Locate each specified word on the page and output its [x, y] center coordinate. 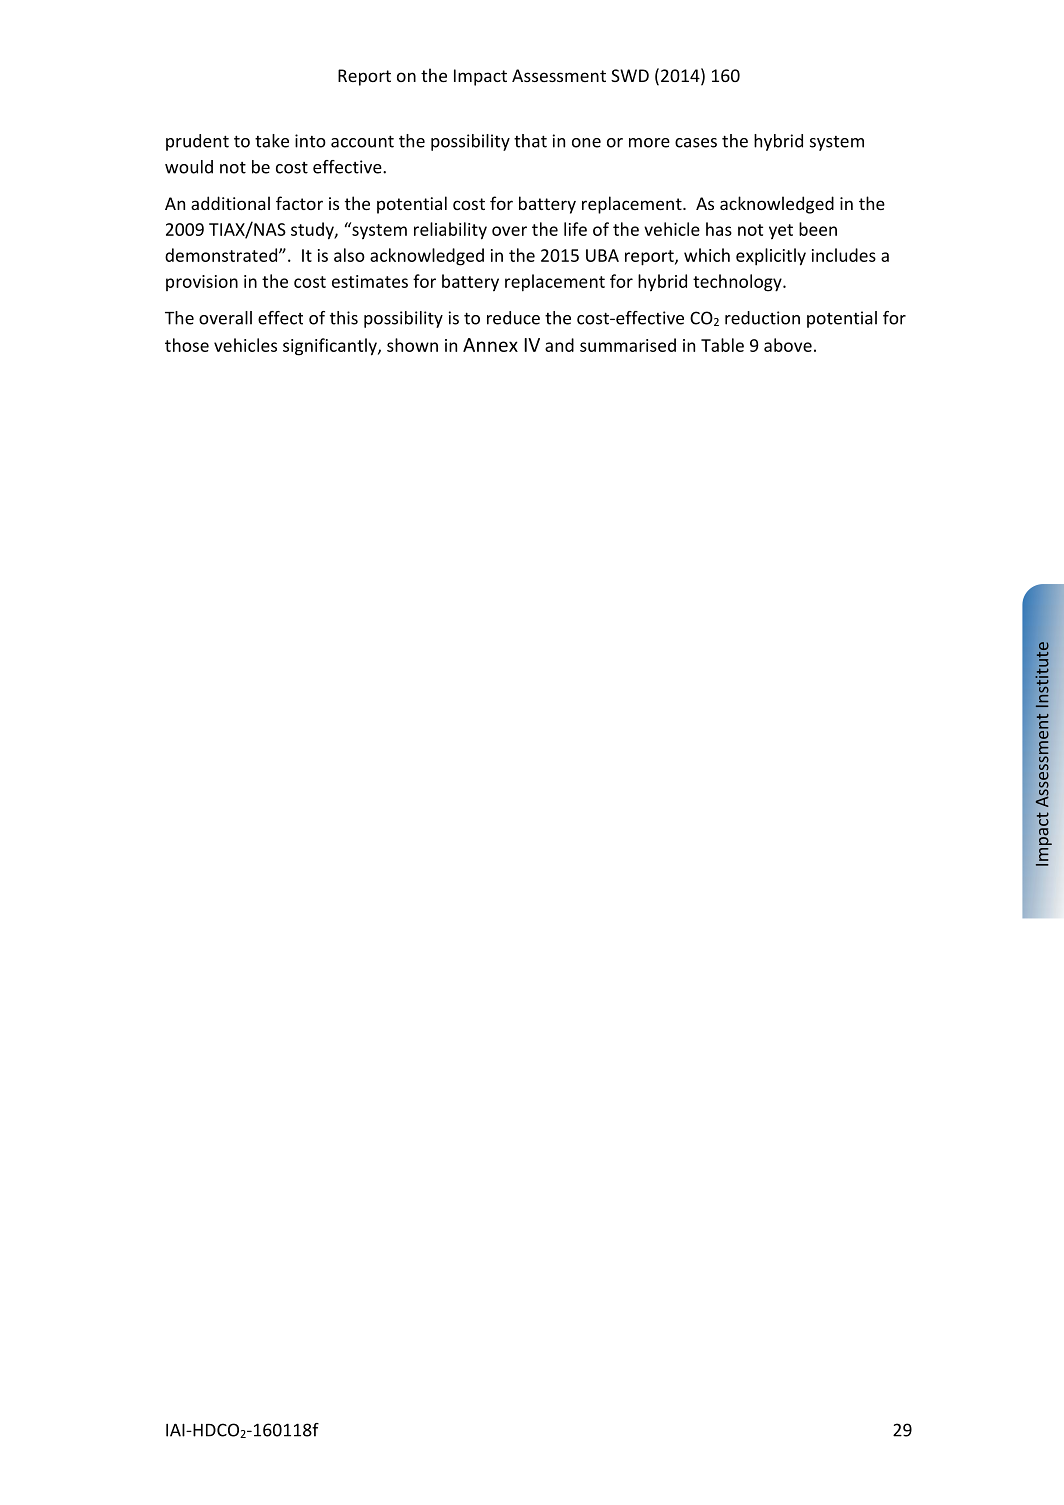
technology [738, 283]
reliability [450, 231]
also [349, 255]
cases [696, 143]
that [530, 141]
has [719, 229]
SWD [630, 75]
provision [202, 283]
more [649, 143]
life [575, 229]
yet [781, 232]
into [310, 141]
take [272, 141]
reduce [513, 318]
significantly [331, 347]
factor [299, 203]
